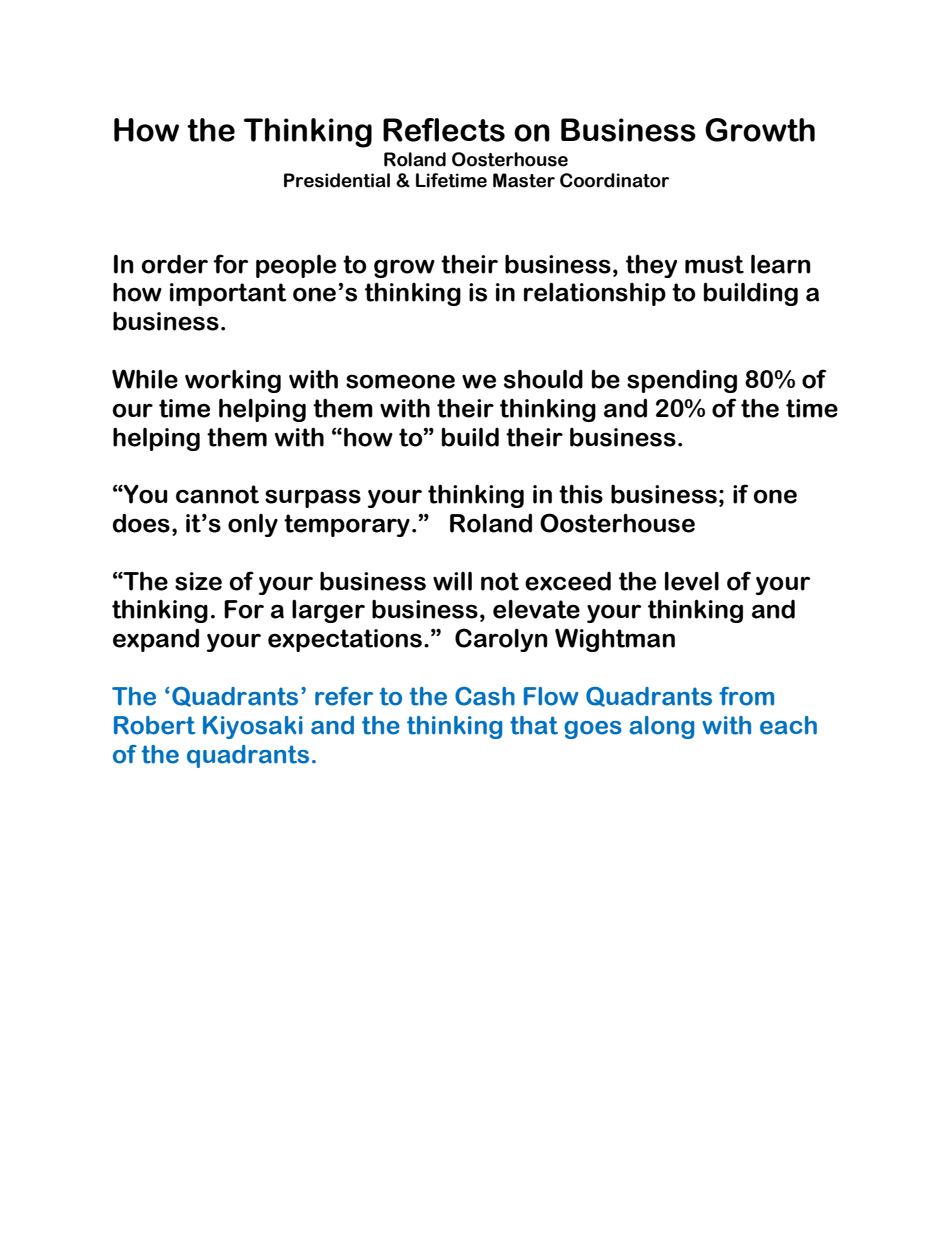 This screenshot has height=1233, width=952. What do you see at coordinates (595, 294) in the screenshot?
I see `relationship` at bounding box center [595, 294].
